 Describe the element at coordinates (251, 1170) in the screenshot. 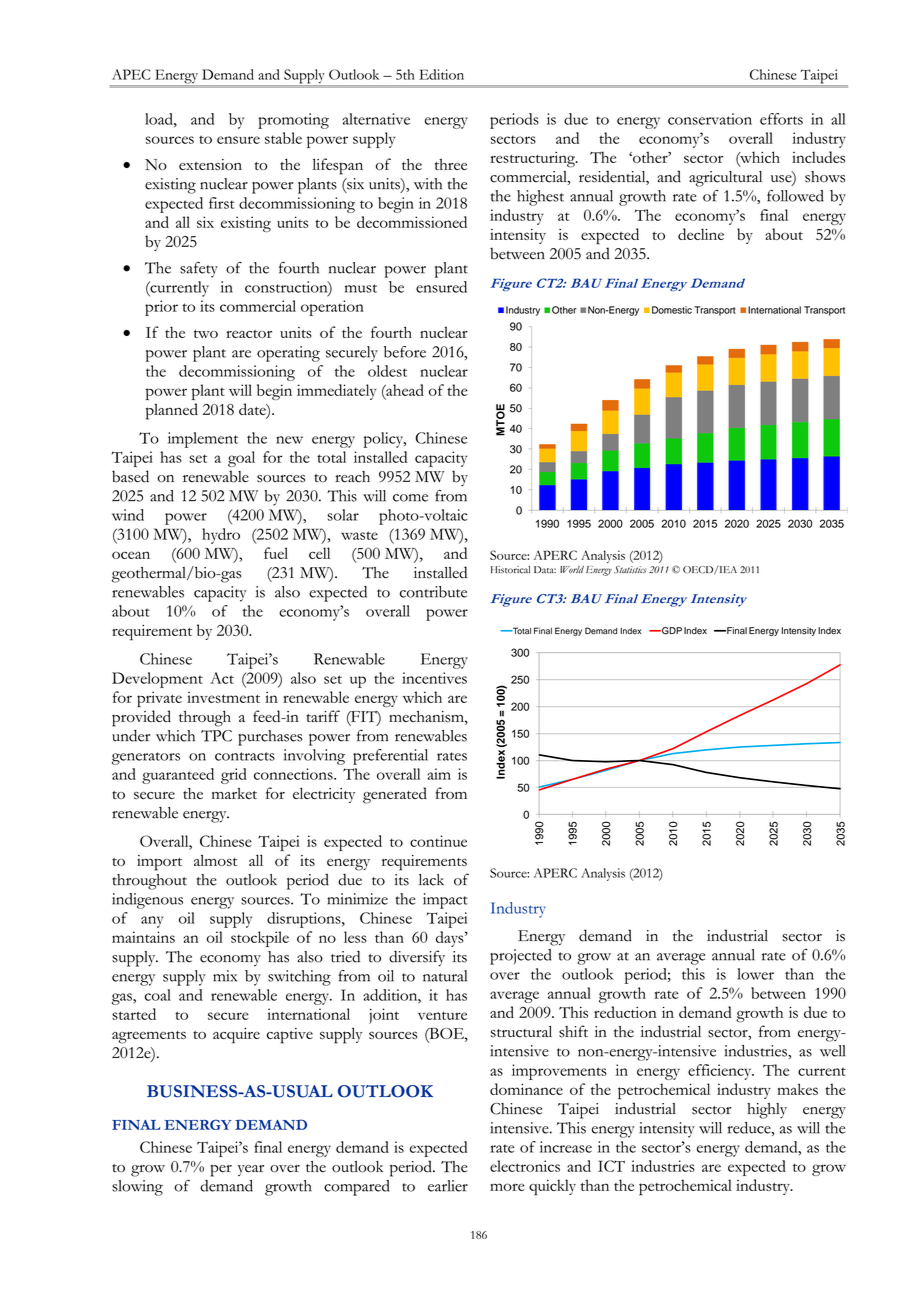

I see `year` at that location.
